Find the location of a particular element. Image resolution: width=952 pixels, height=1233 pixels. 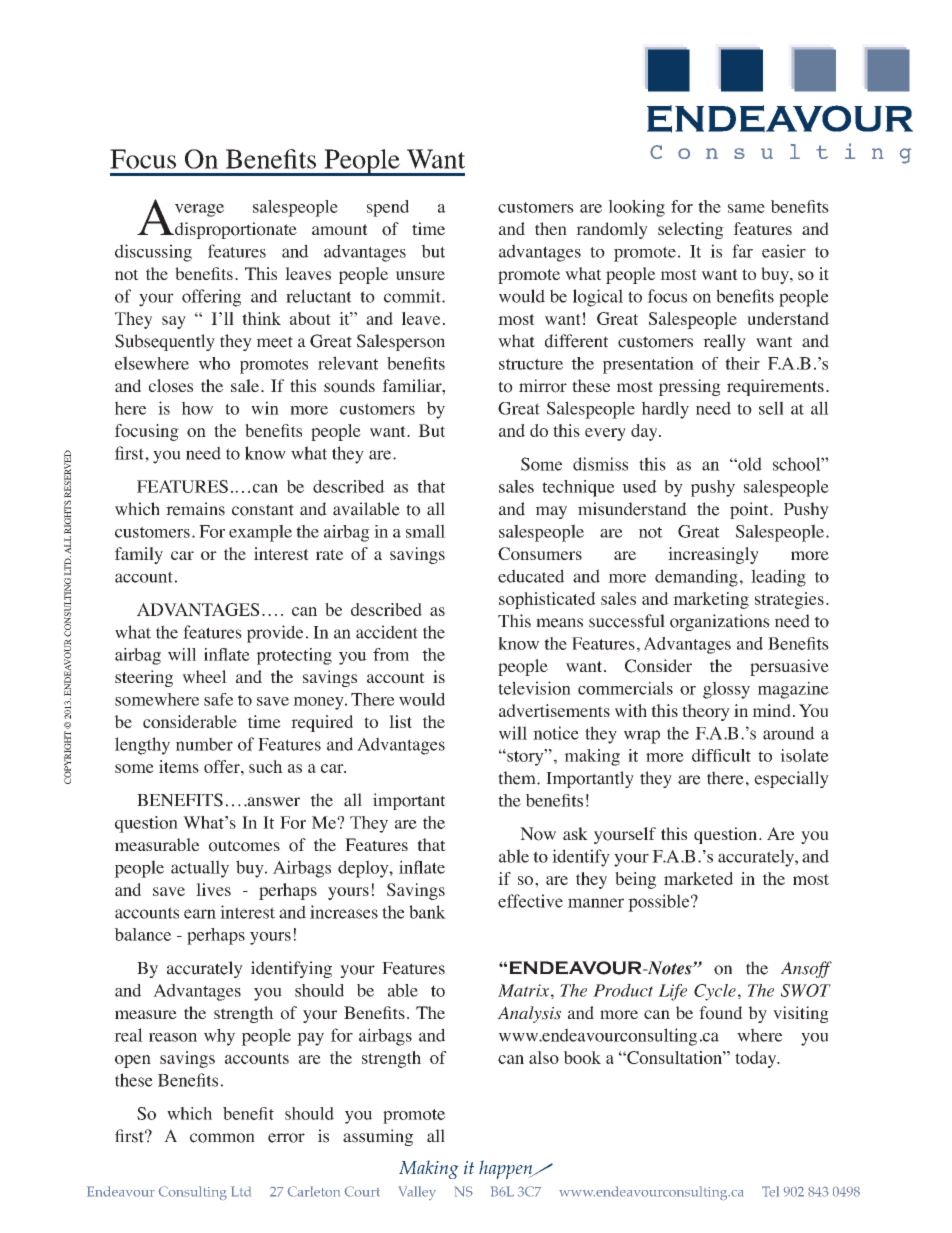

small is located at coordinates (425, 531).
